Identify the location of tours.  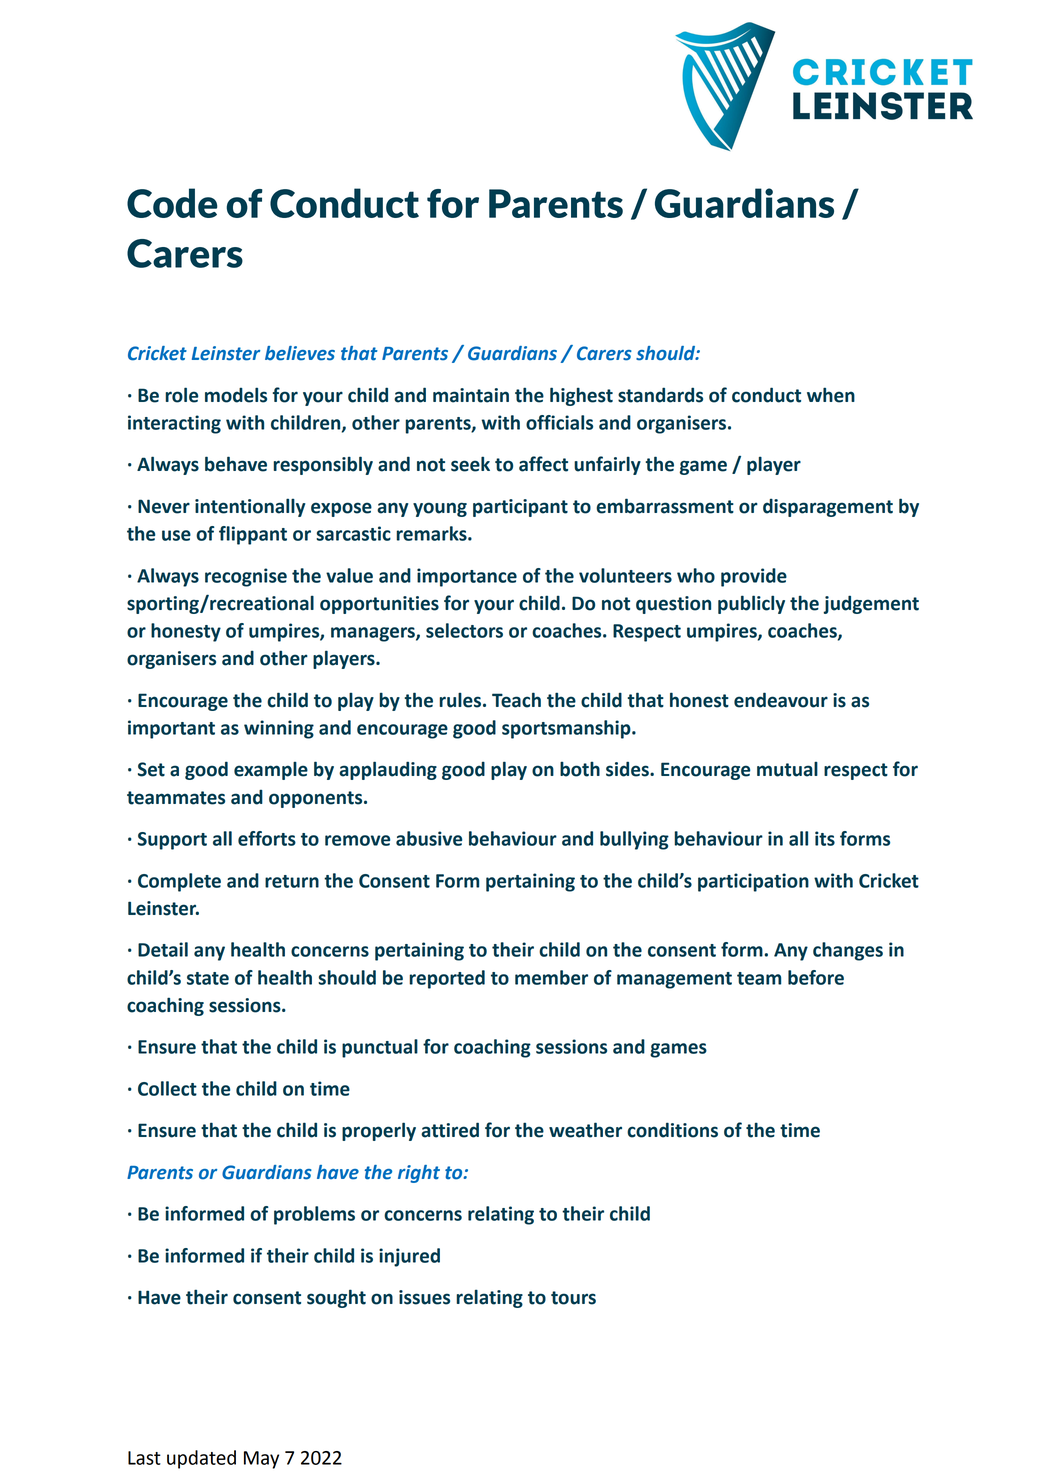
(573, 1298).
